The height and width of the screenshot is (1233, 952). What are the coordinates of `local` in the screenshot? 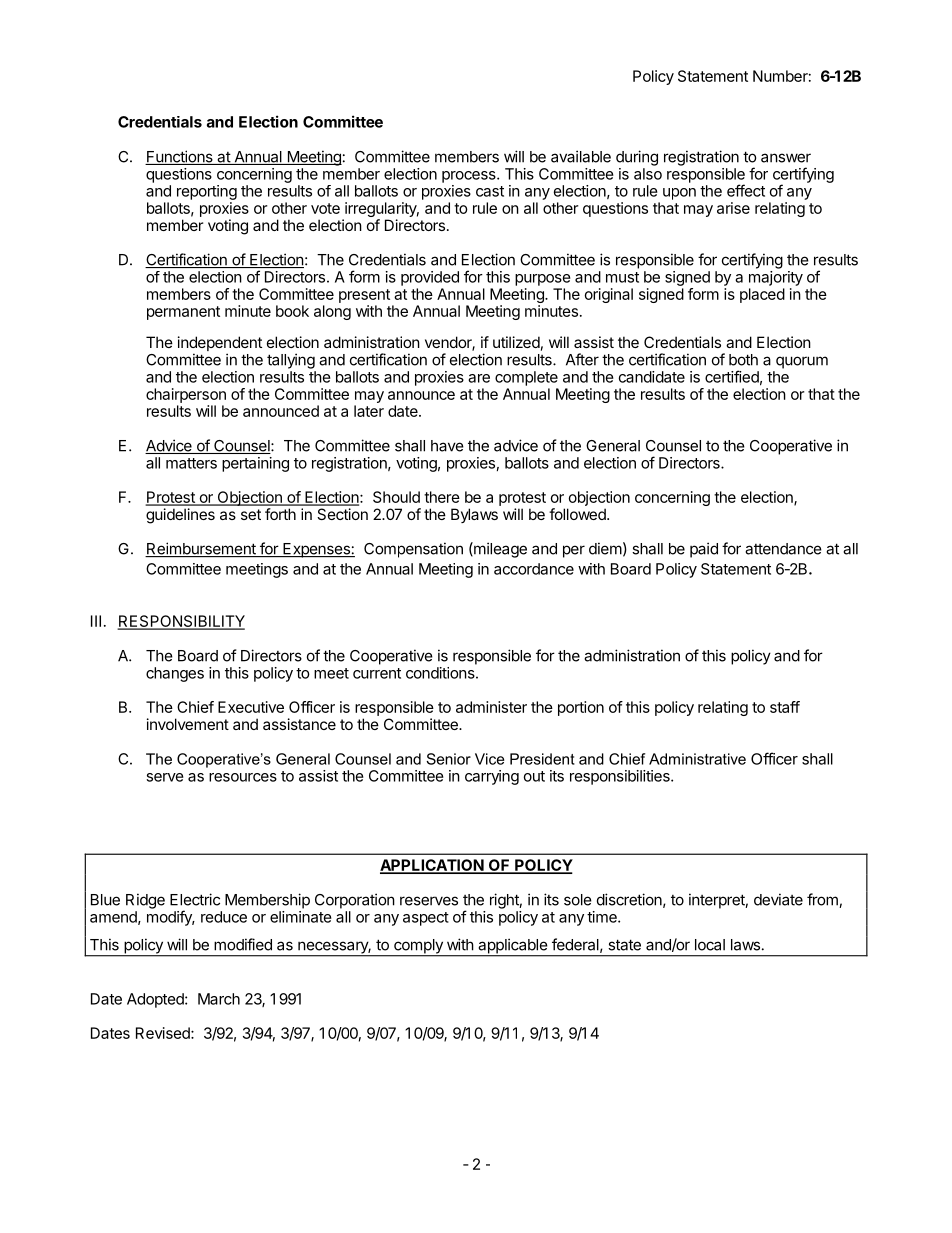 It's located at (710, 945).
